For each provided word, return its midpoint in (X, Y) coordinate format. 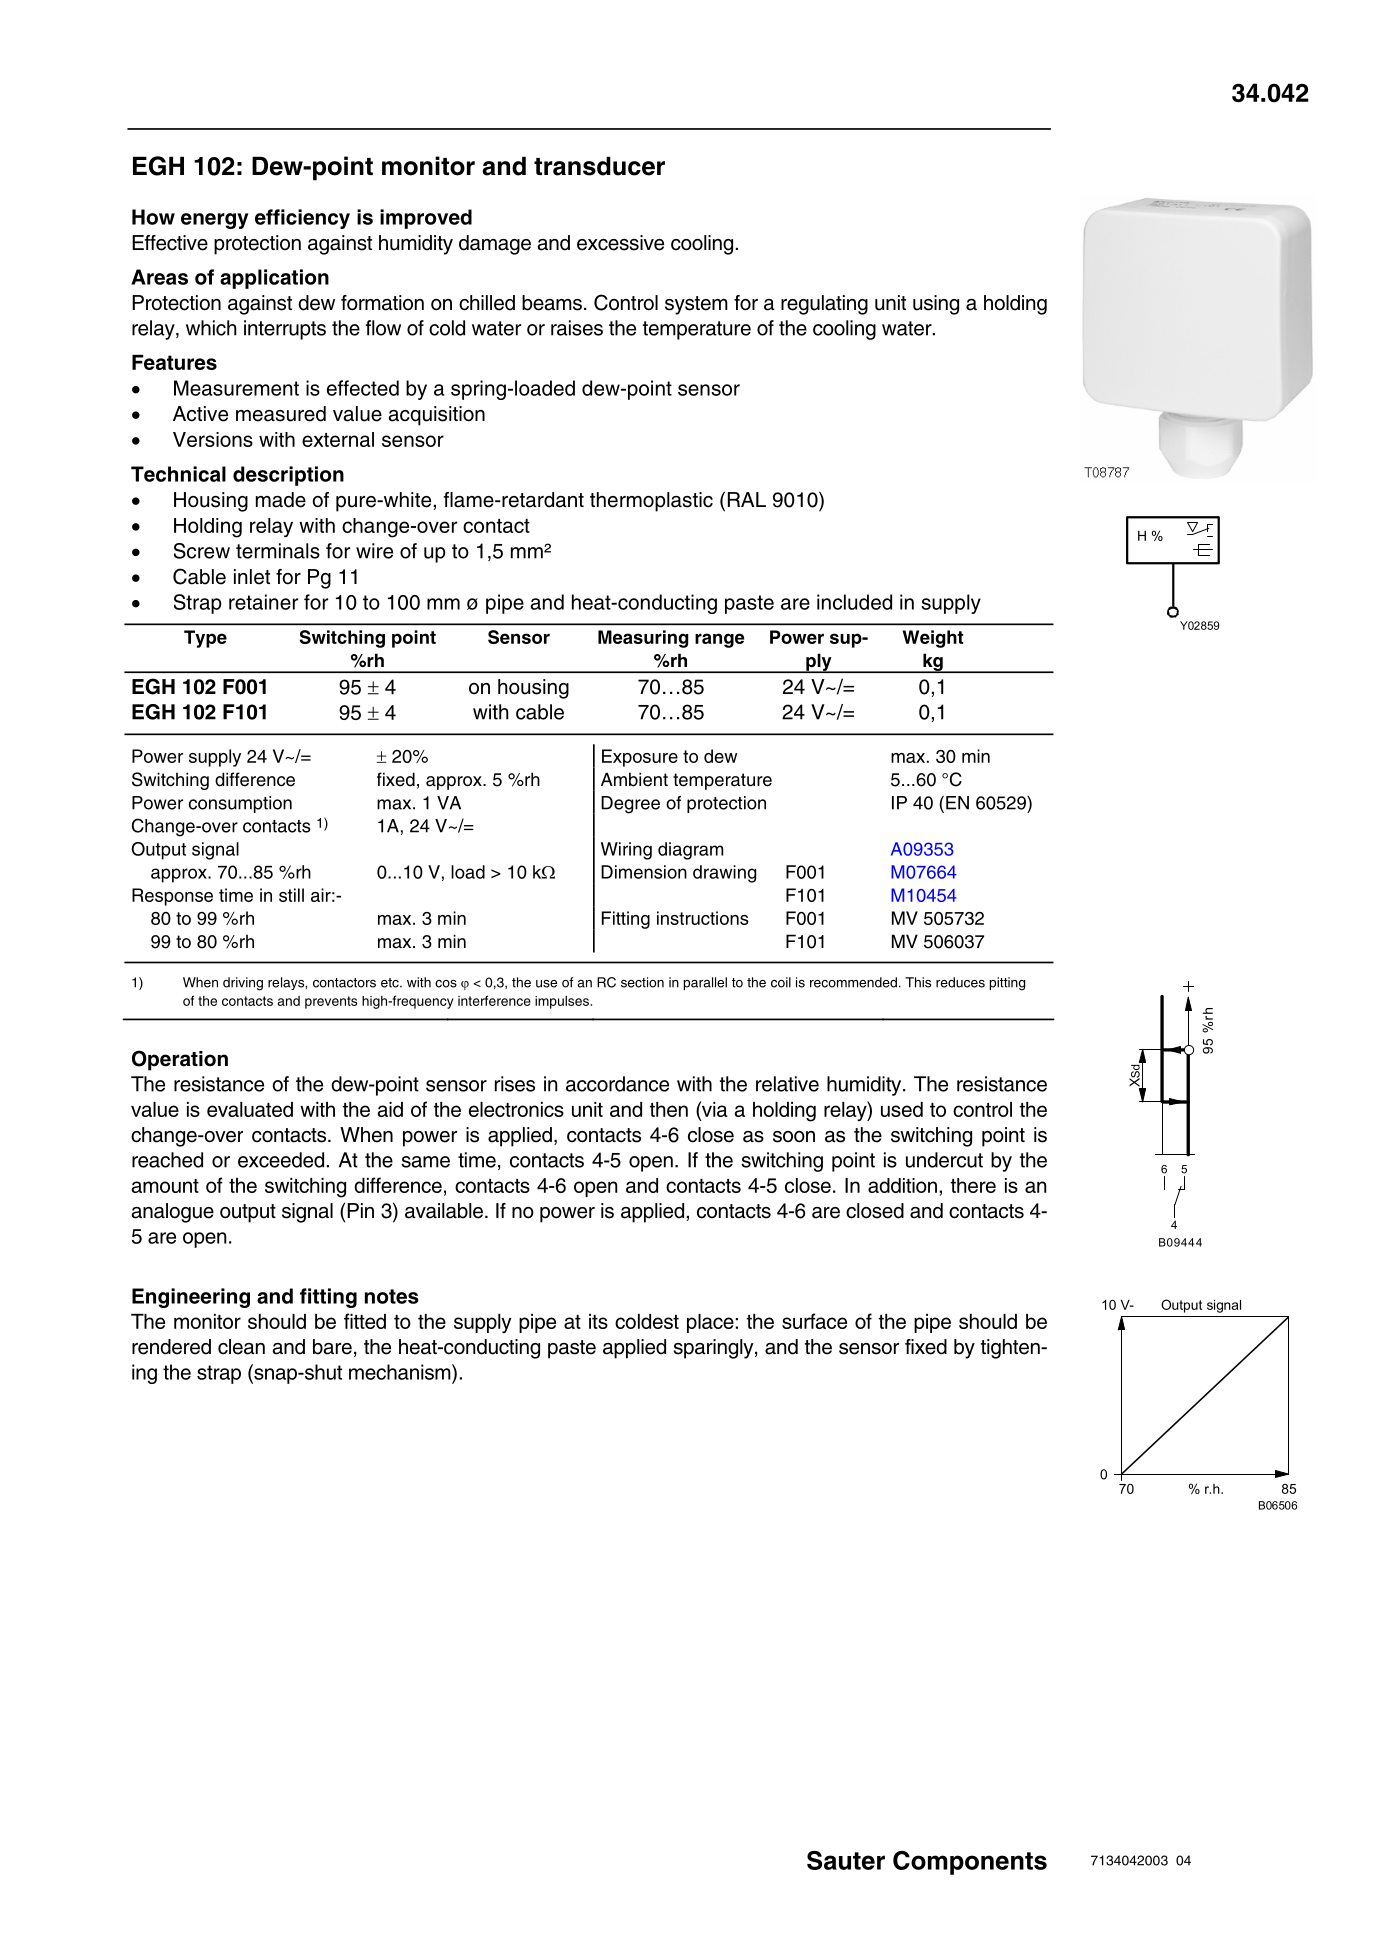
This (918, 982)
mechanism (401, 1372)
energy (215, 221)
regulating (824, 305)
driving (243, 984)
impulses (563, 1002)
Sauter (846, 1860)
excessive (620, 243)
